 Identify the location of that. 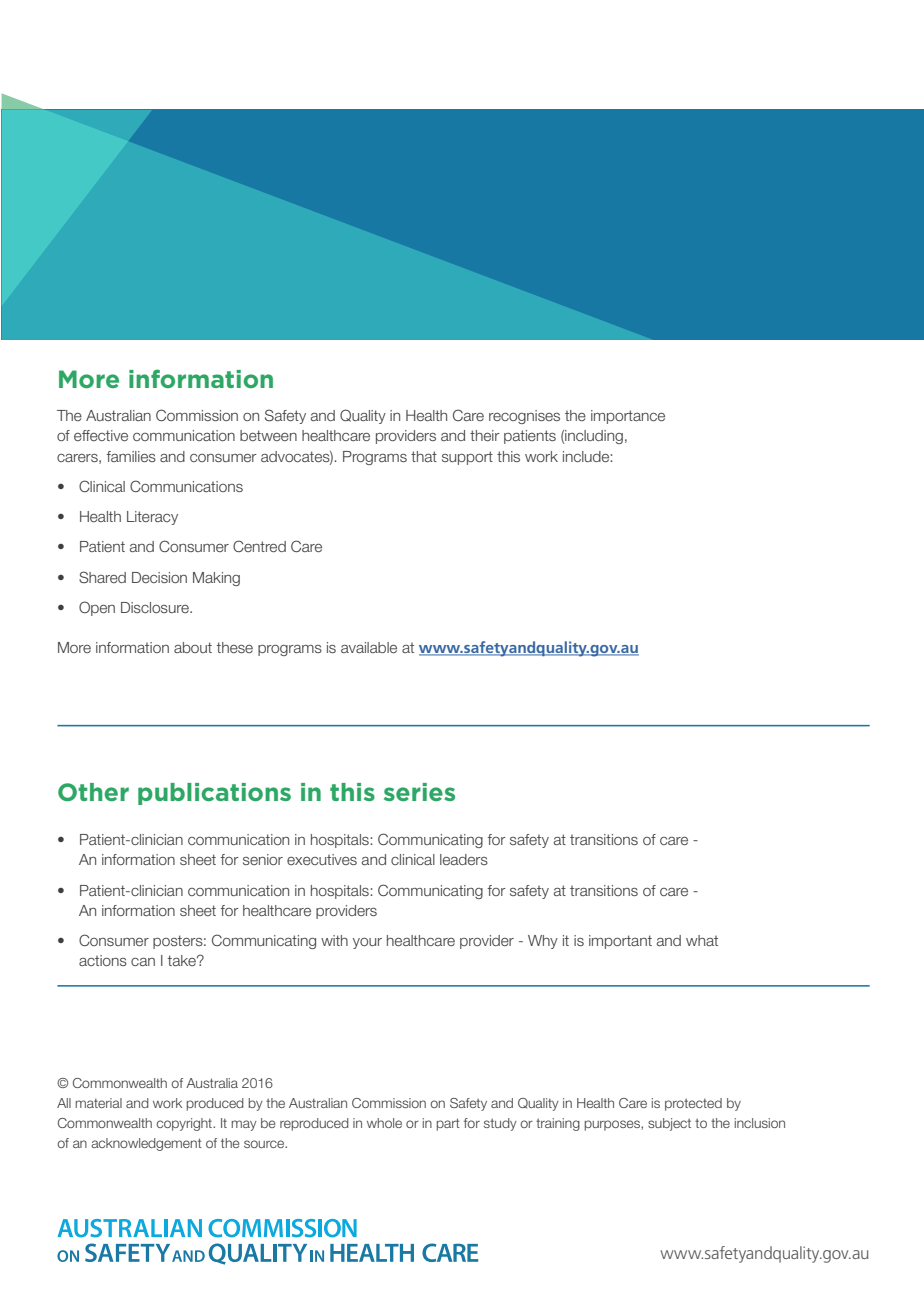
(424, 456).
